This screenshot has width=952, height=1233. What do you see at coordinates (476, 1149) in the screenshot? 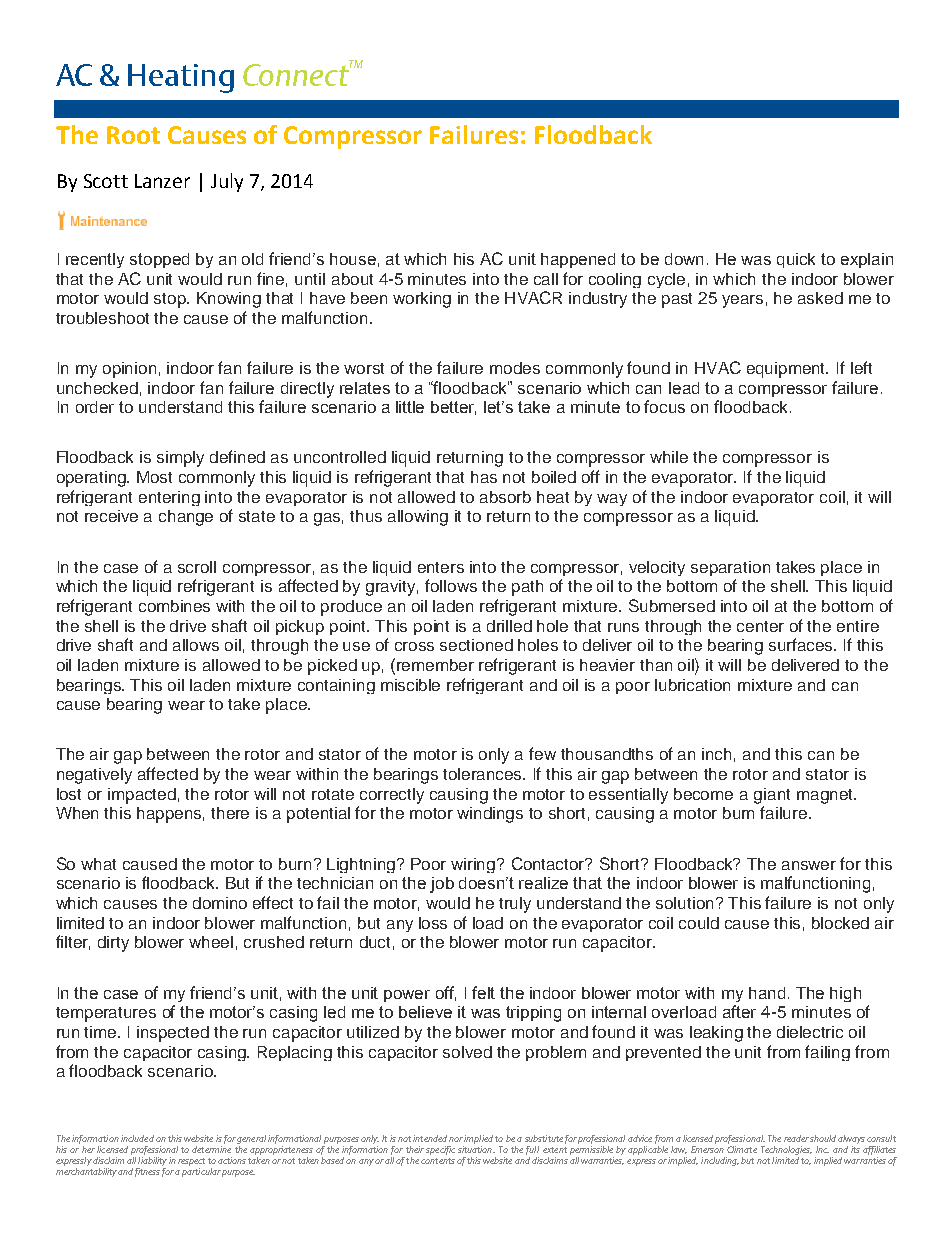
I see `situation` at bounding box center [476, 1149].
